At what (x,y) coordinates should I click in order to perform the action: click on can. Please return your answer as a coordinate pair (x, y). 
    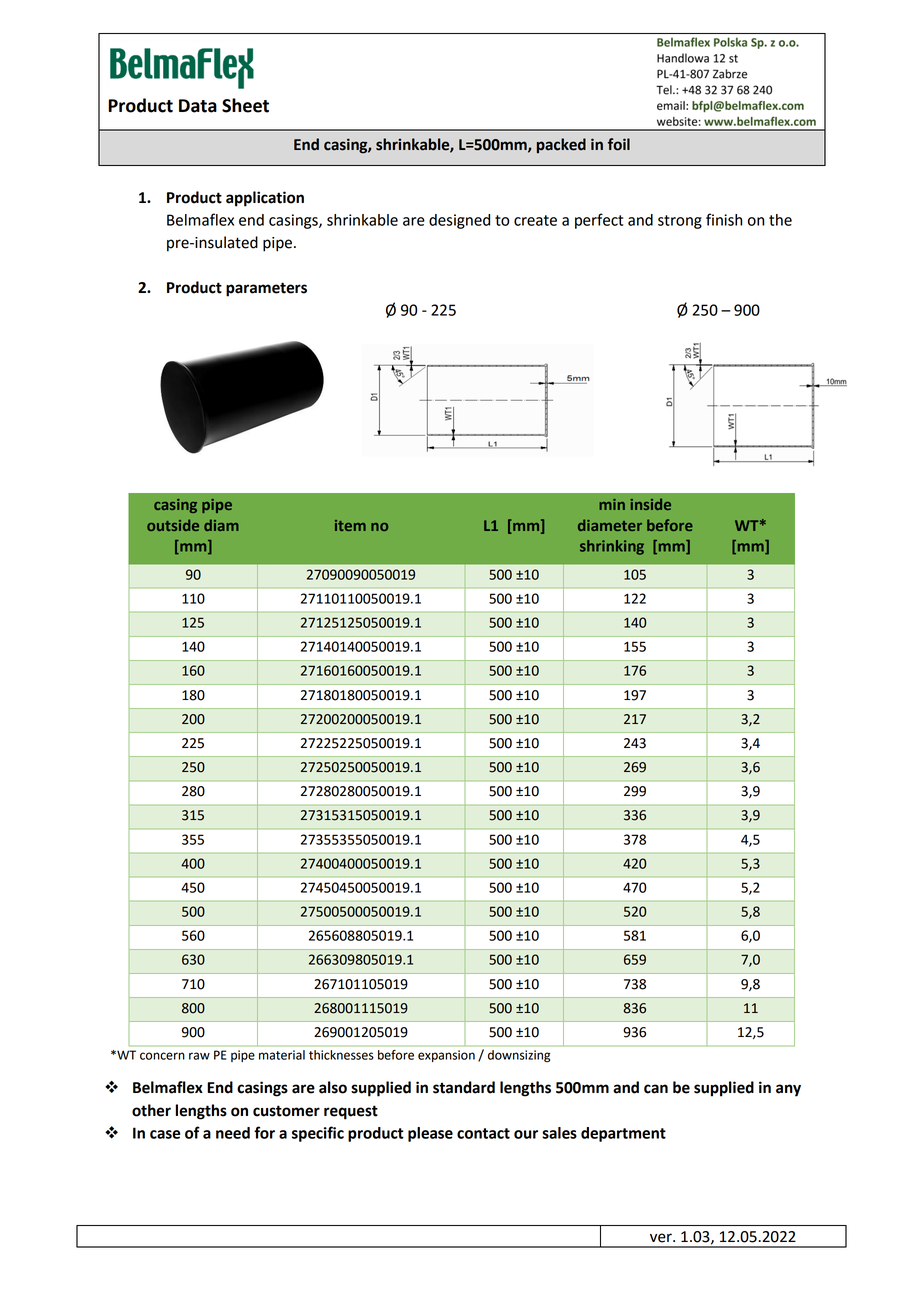
    Looking at the image, I should click on (656, 1089).
